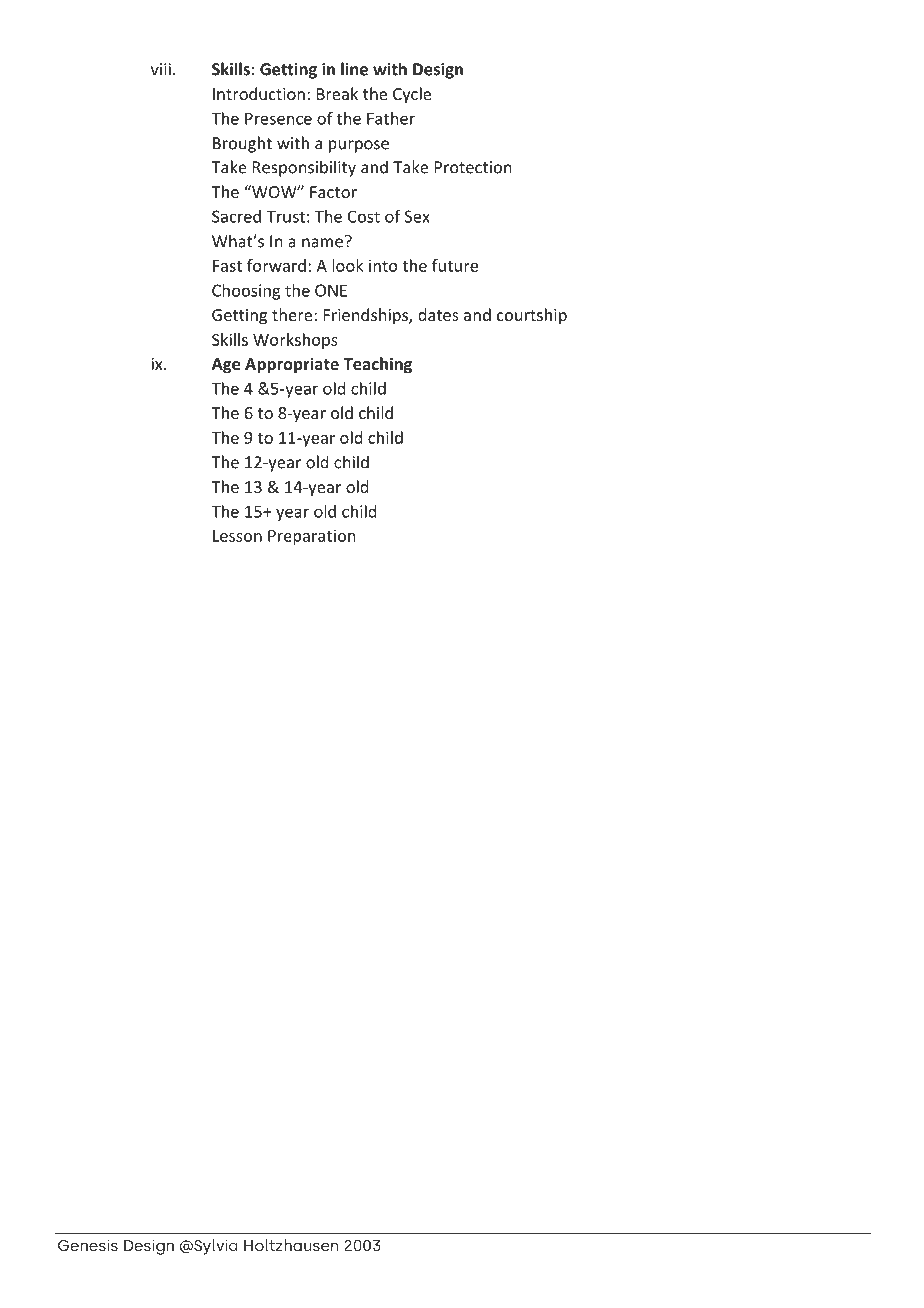 The height and width of the document is (1308, 924). What do you see at coordinates (337, 93) in the document?
I see `Break` at bounding box center [337, 93].
